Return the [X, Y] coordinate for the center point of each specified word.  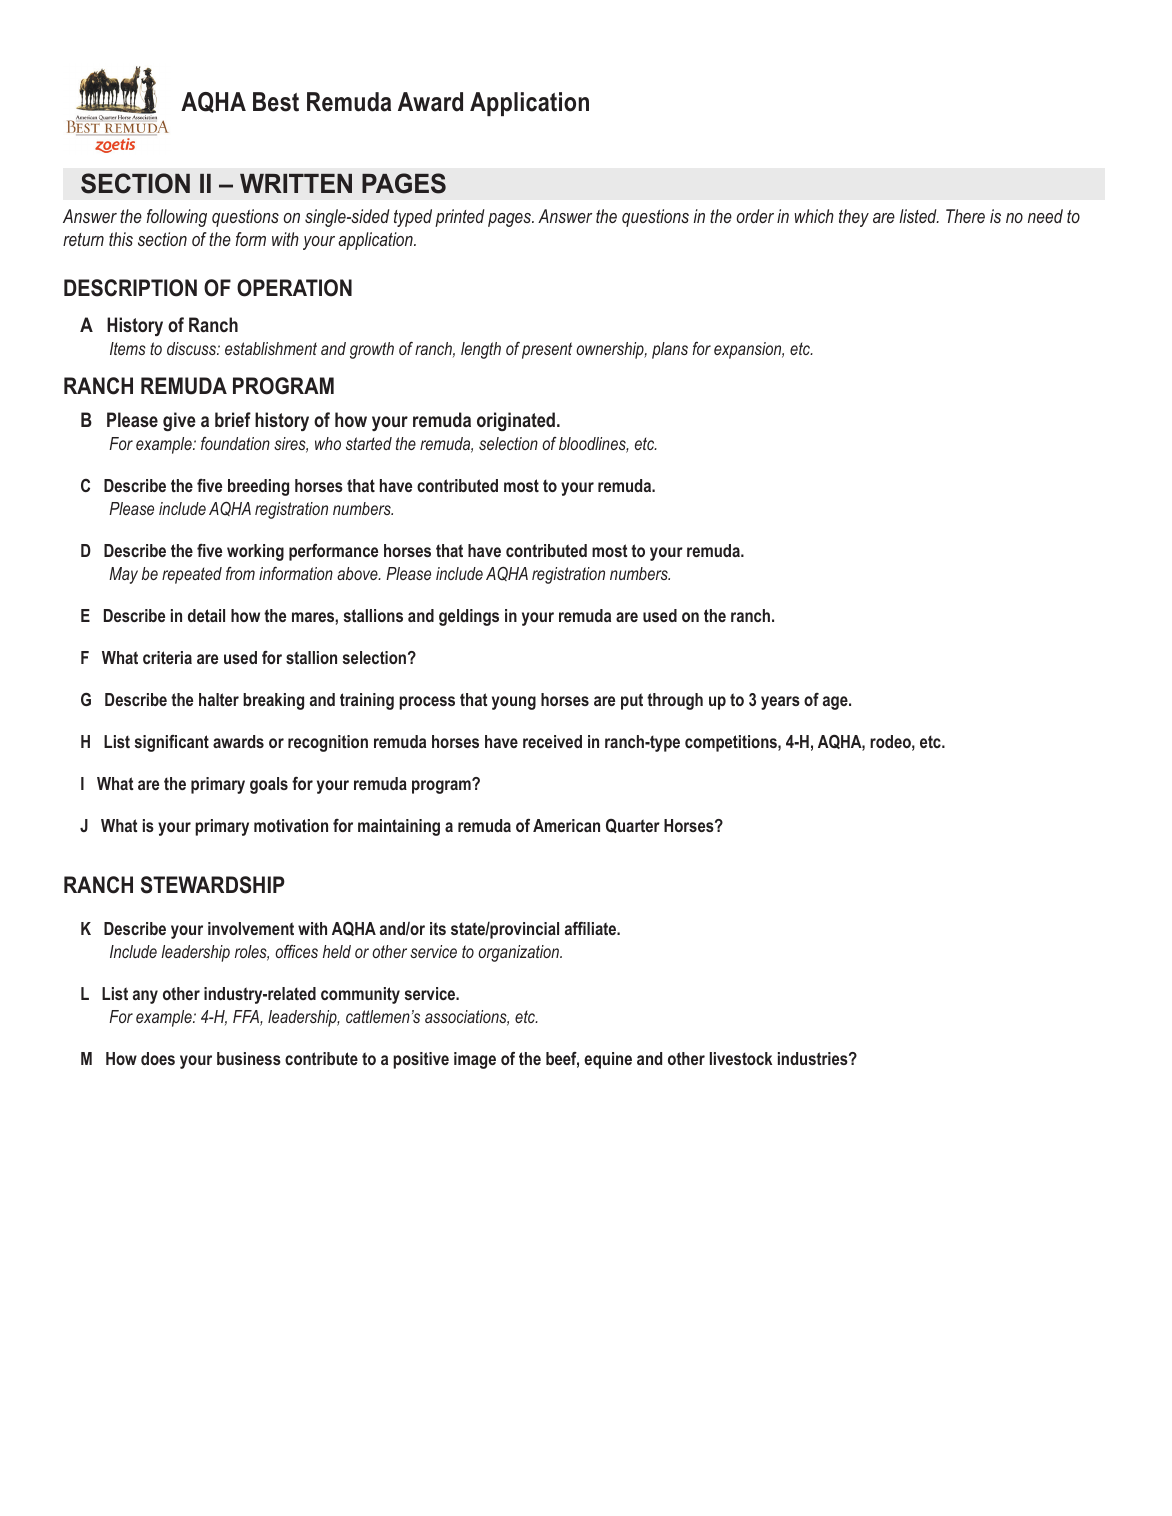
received [552, 741]
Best [276, 102]
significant [172, 743]
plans [670, 350]
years [780, 703]
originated [516, 421]
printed [460, 218]
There [965, 216]
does [158, 1058]
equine [608, 1060]
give [179, 421]
